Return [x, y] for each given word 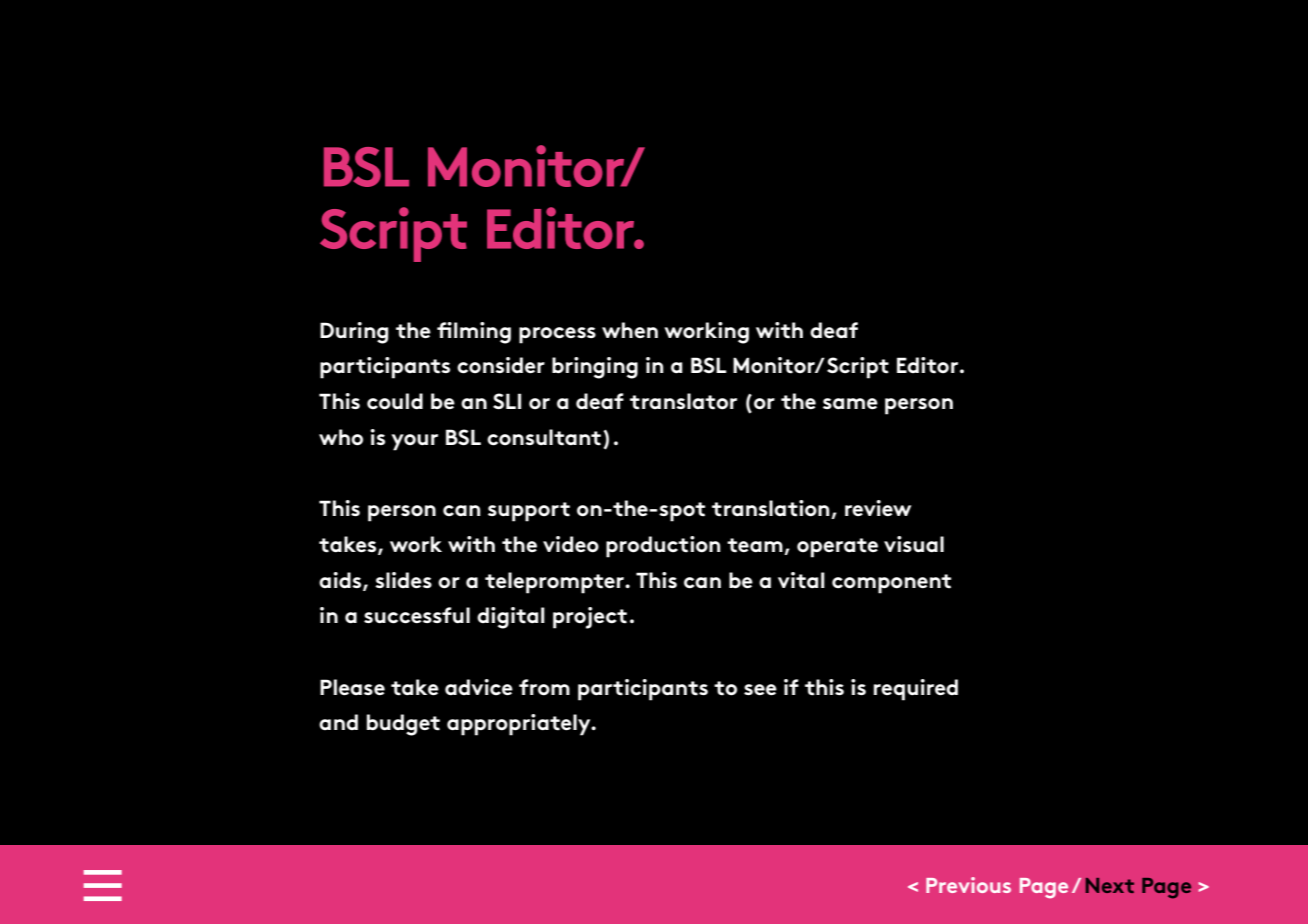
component [891, 584]
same [850, 404]
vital [801, 580]
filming [474, 333]
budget [403, 725]
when [630, 330]
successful [417, 615]
